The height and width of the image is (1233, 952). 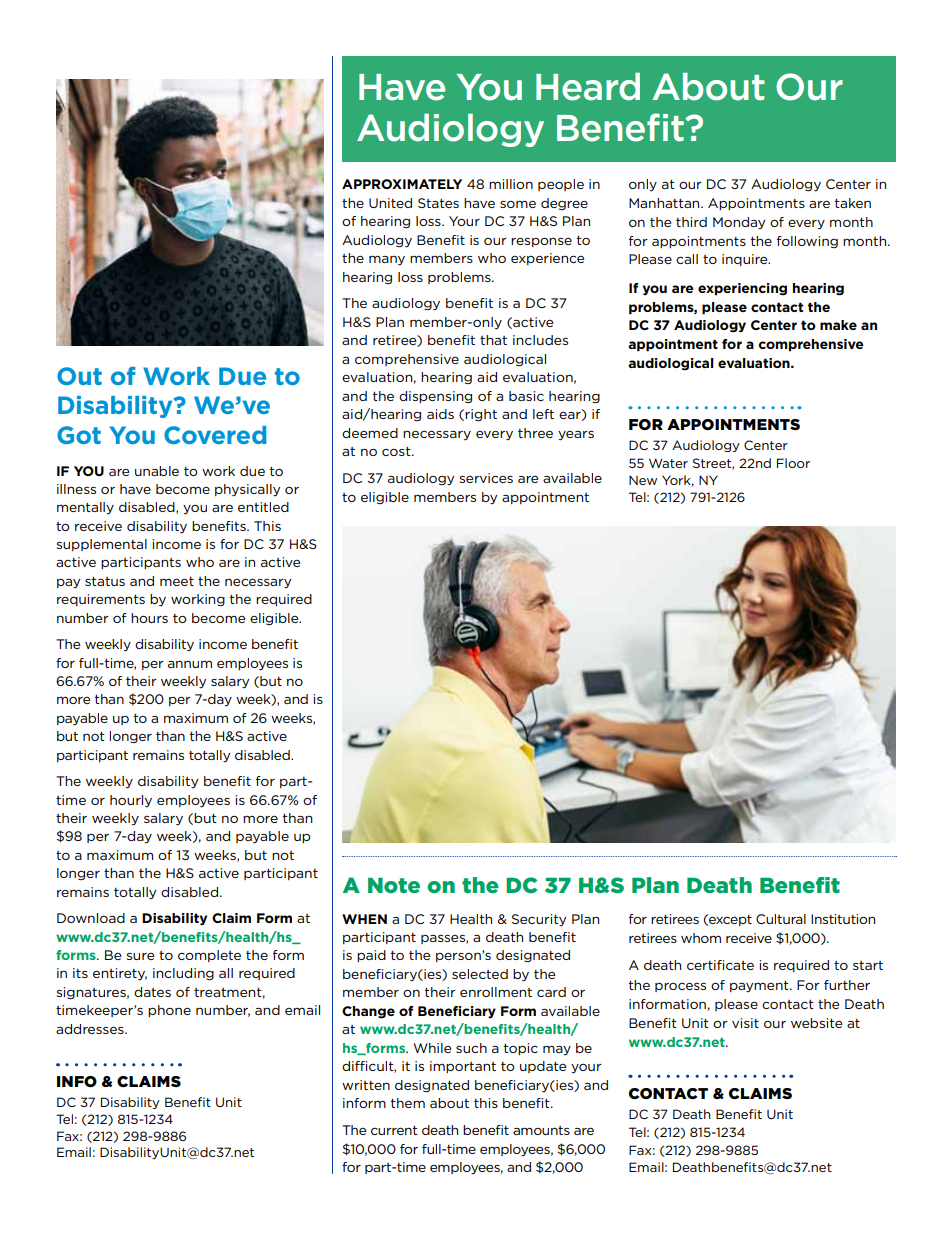 I want to click on taken, so click(x=853, y=203).
